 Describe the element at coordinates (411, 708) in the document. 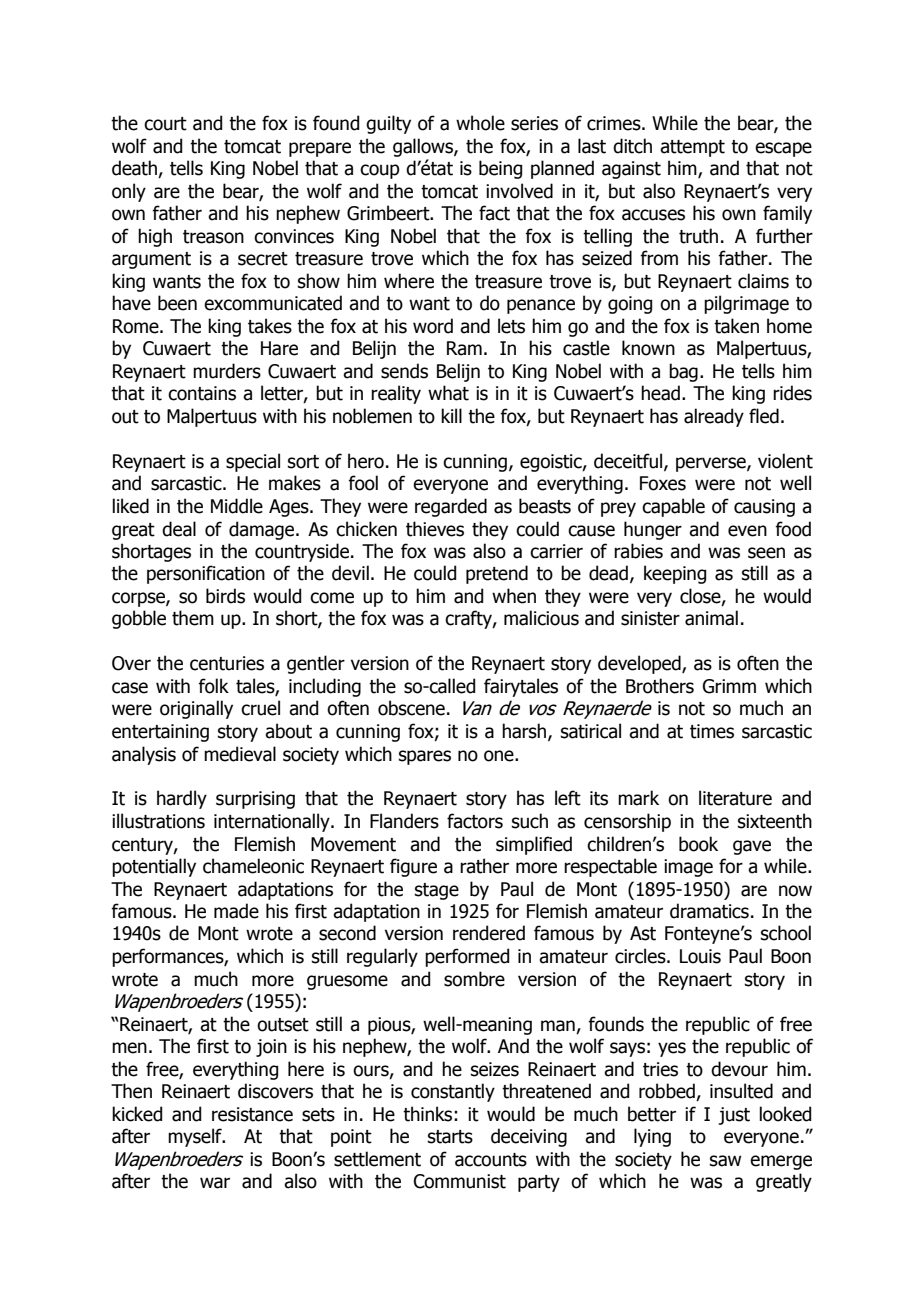

I see `obscene` at that location.
